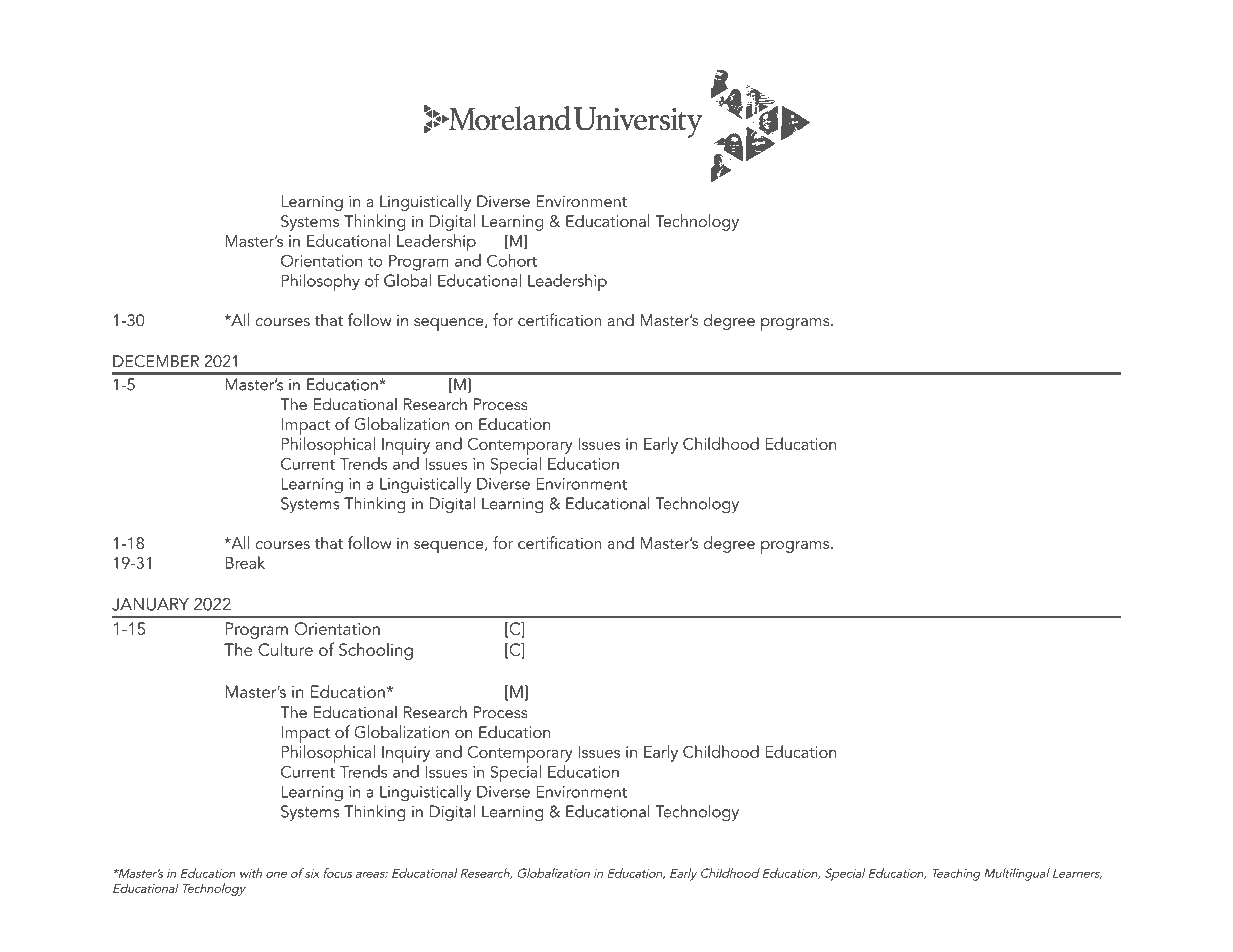 This screenshot has height=952, width=1233. What do you see at coordinates (376, 651) in the screenshot?
I see `Schooling` at bounding box center [376, 651].
